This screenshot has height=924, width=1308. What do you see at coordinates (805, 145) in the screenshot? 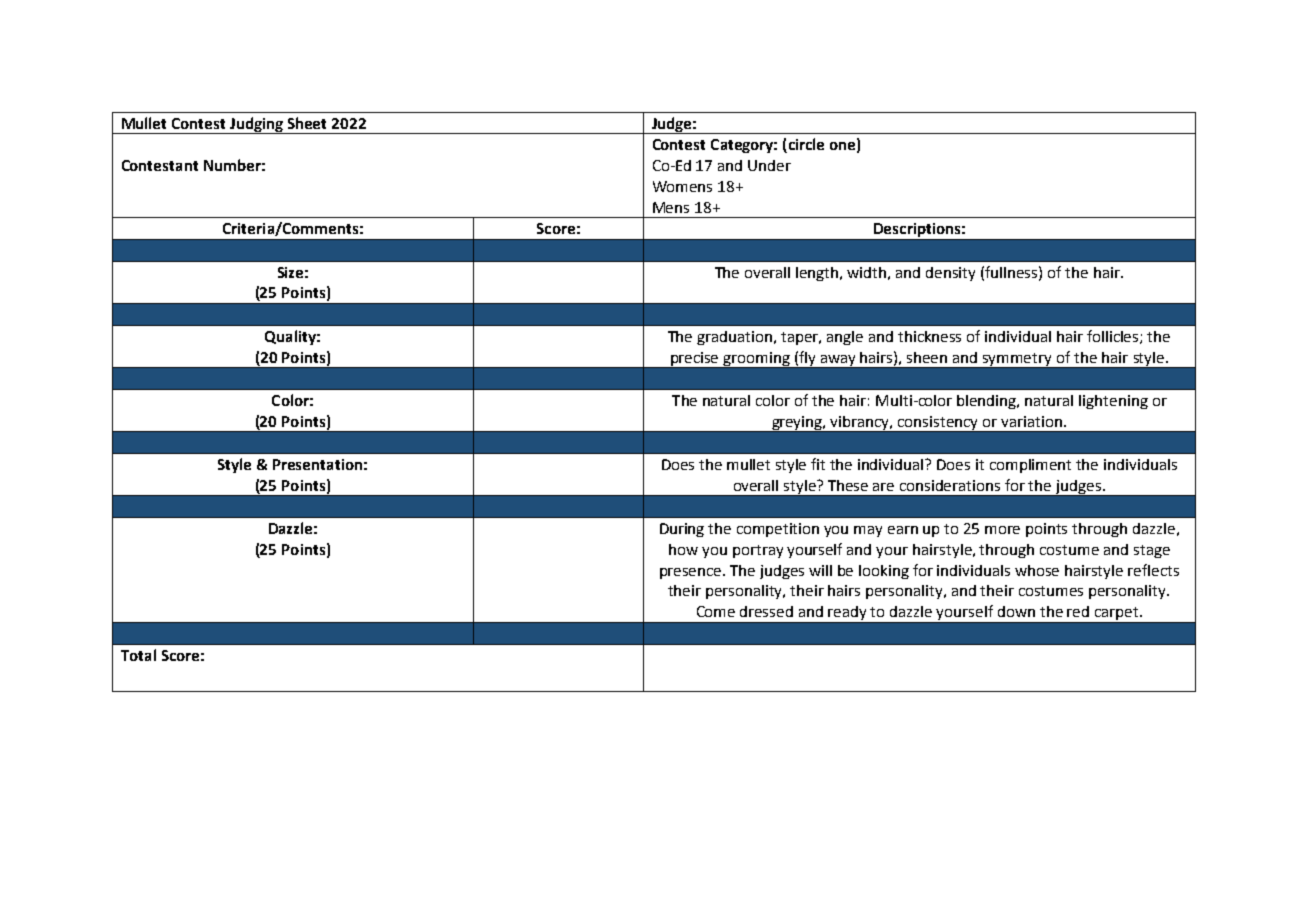
I see `circle` at bounding box center [805, 145].
